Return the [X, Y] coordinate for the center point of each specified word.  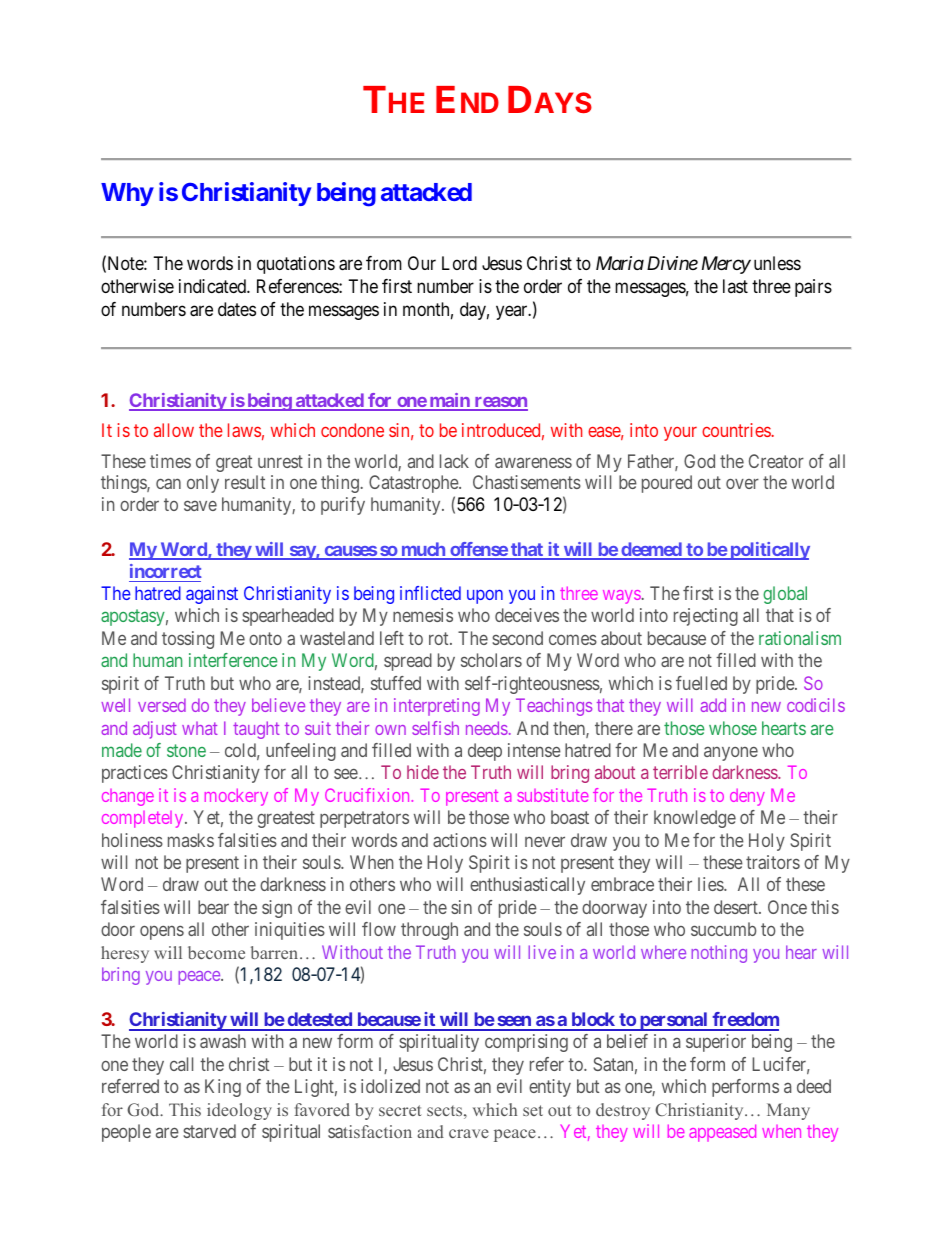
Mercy [726, 265]
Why [127, 194]
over [742, 484]
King [223, 1088]
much [423, 550]
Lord [459, 263]
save [200, 505]
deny [747, 797]
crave [469, 1133]
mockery [236, 797]
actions [460, 840]
